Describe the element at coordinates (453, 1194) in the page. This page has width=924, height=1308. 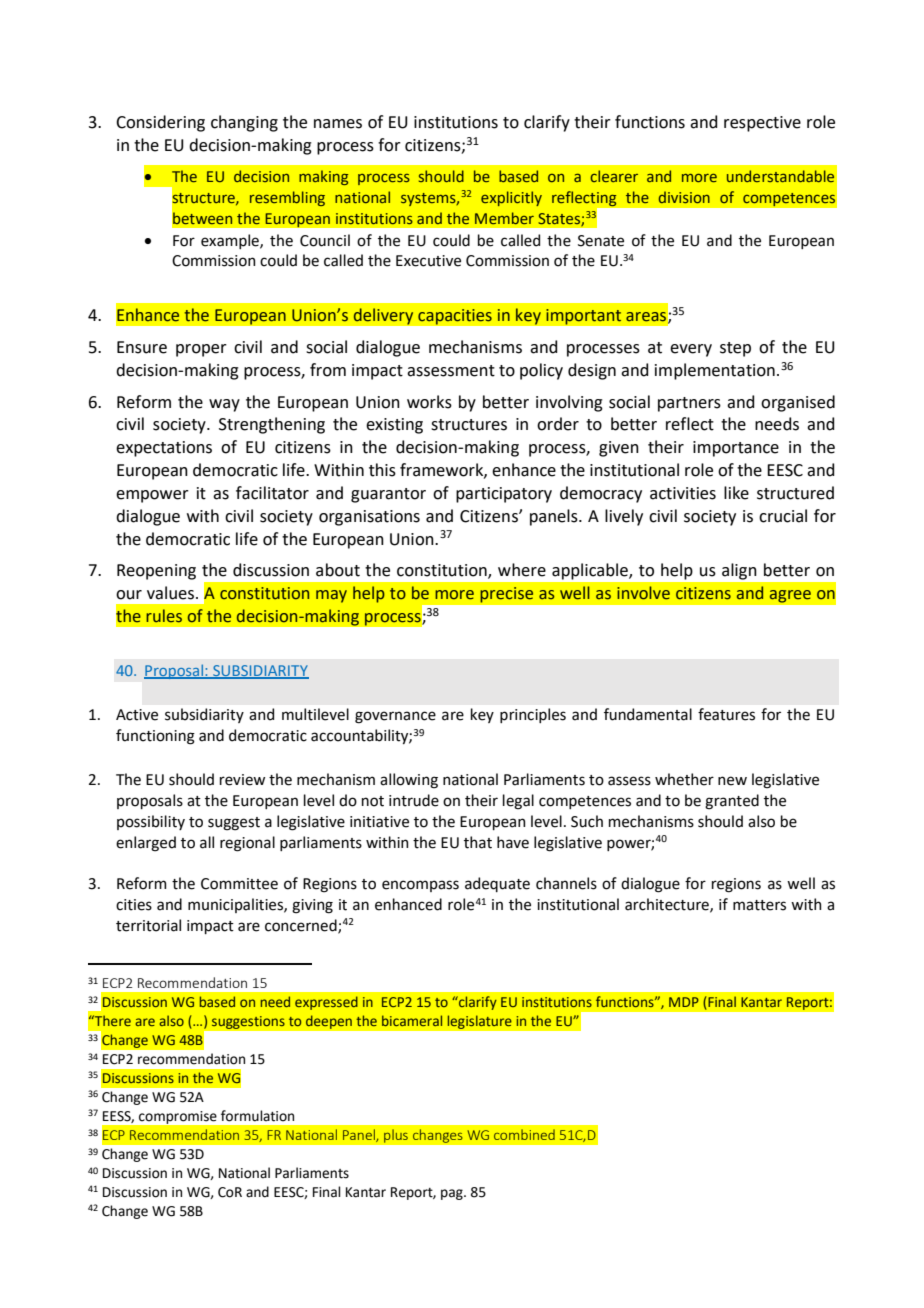
I see `pag` at that location.
